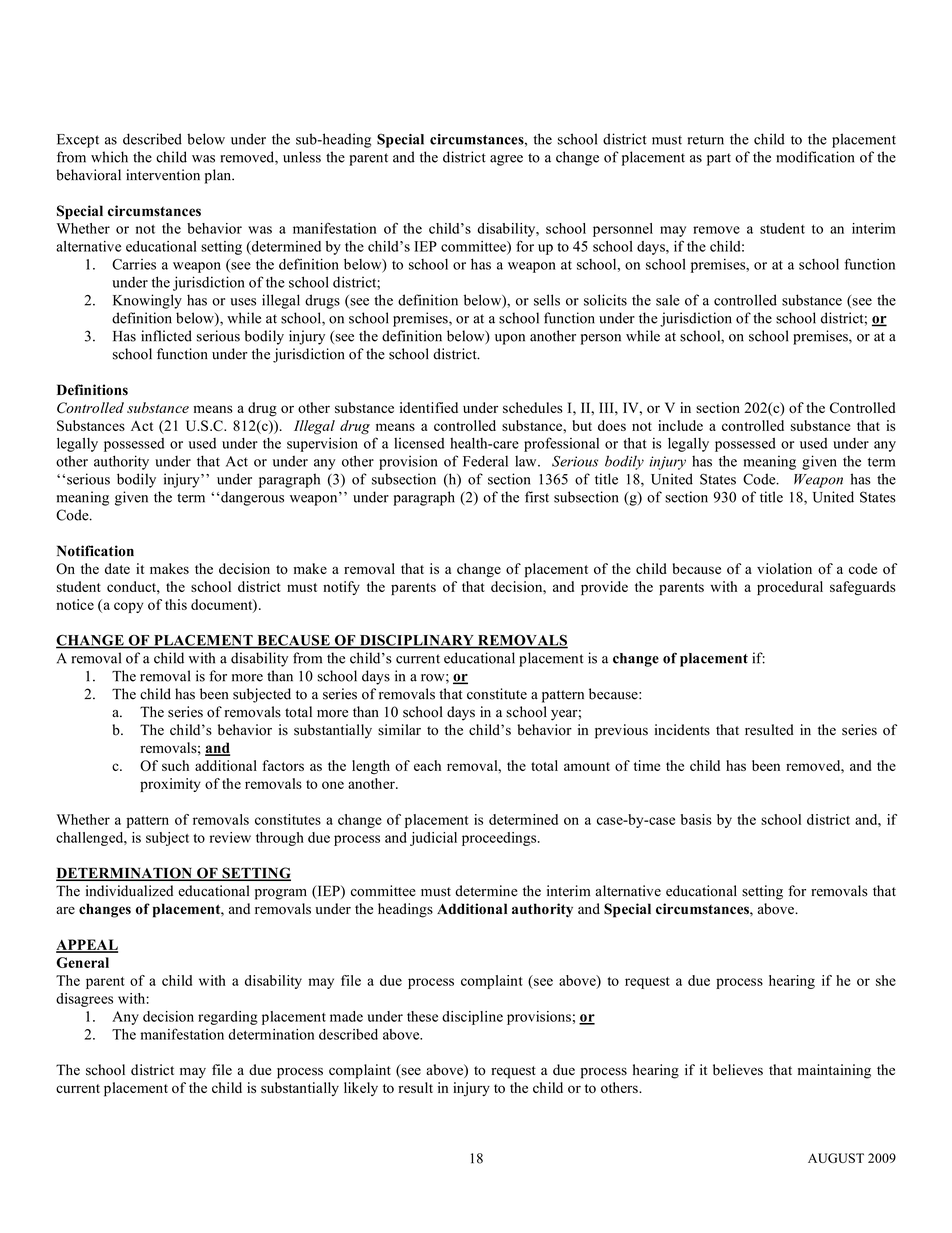  I want to click on likely, so click(361, 1089).
